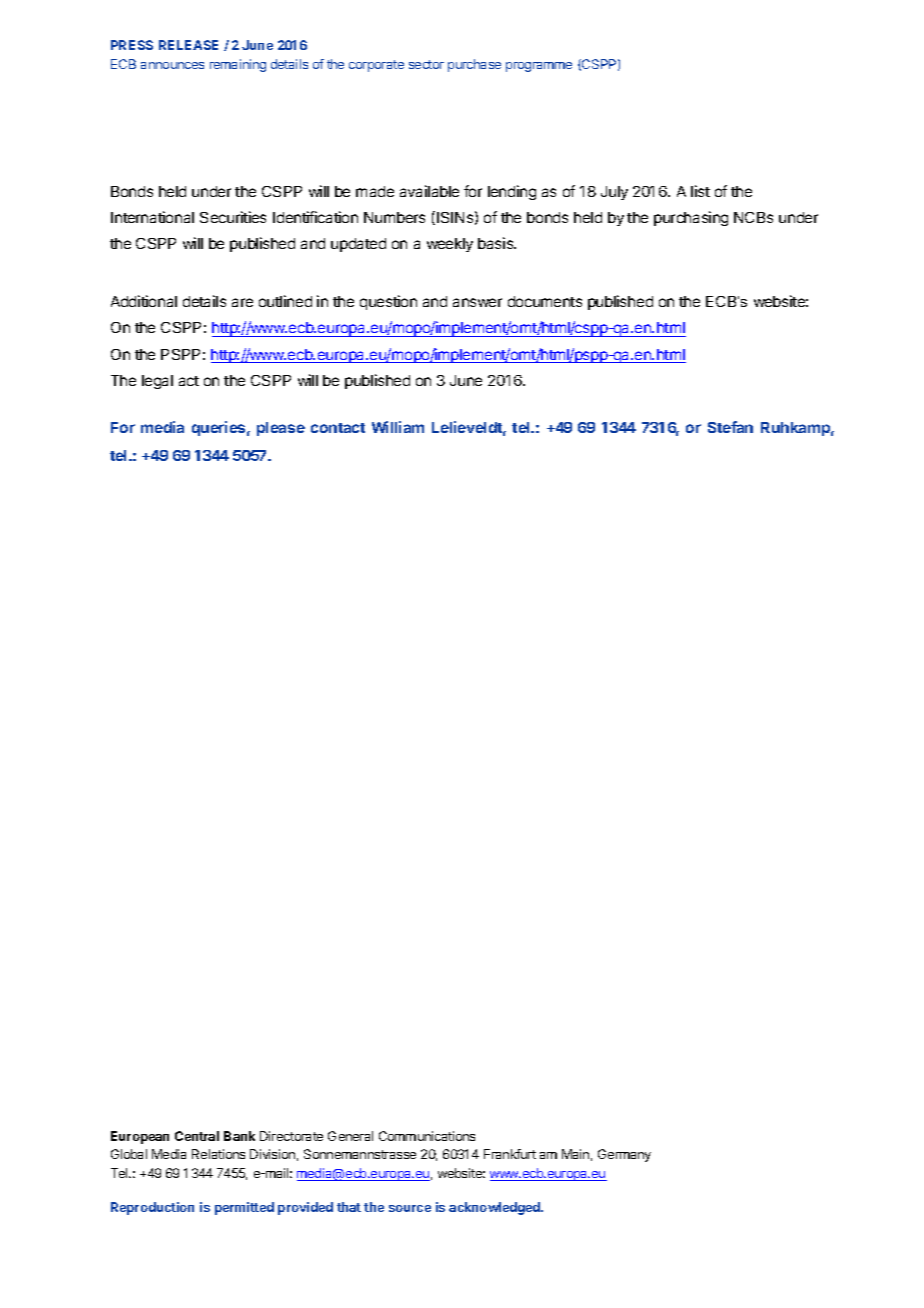 The height and width of the screenshot is (1308, 924). What do you see at coordinates (539, 67) in the screenshot?
I see `programme` at bounding box center [539, 67].
